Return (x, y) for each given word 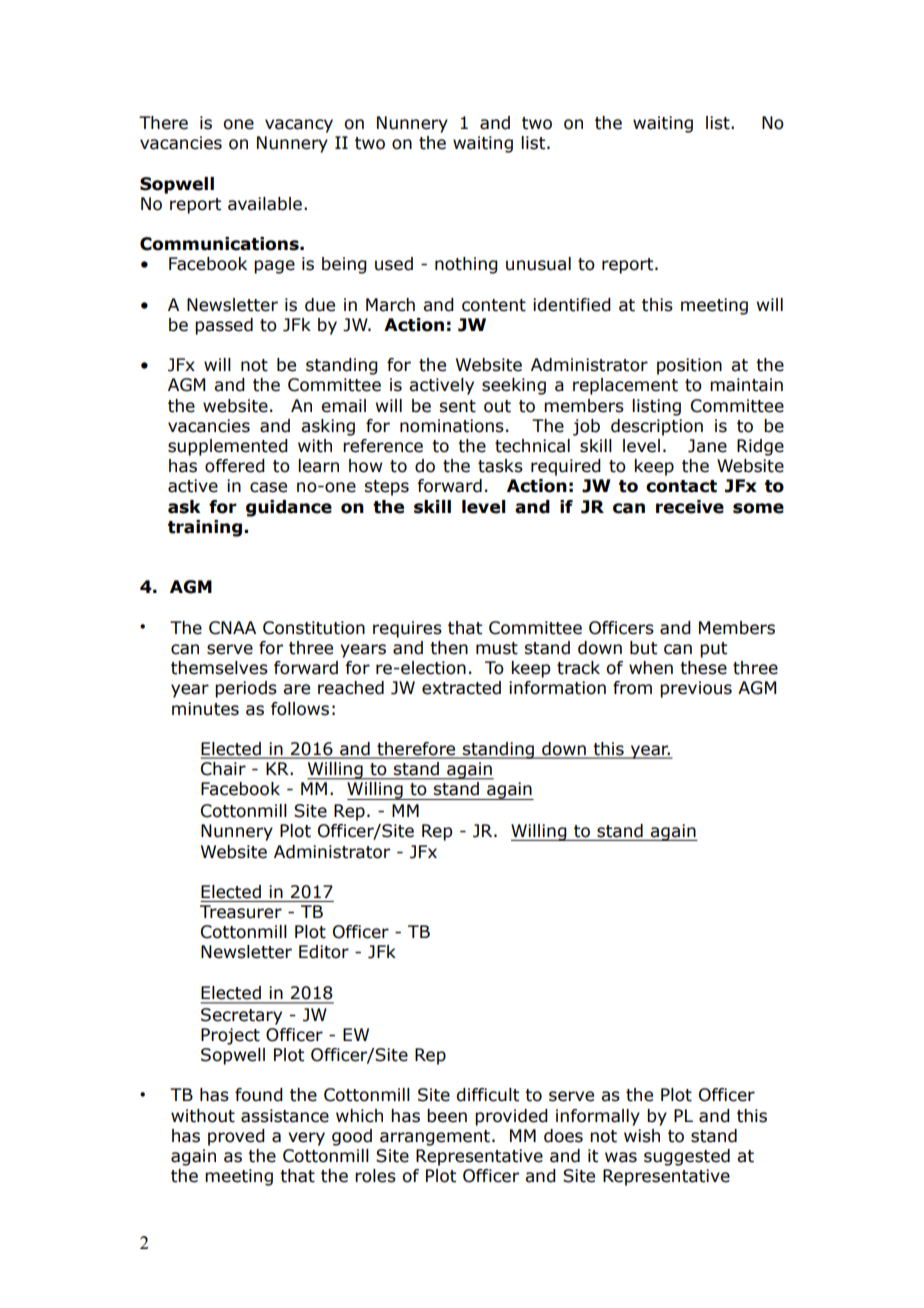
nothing (466, 265)
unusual (538, 264)
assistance (285, 1116)
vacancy (299, 126)
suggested (687, 1157)
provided (511, 1117)
